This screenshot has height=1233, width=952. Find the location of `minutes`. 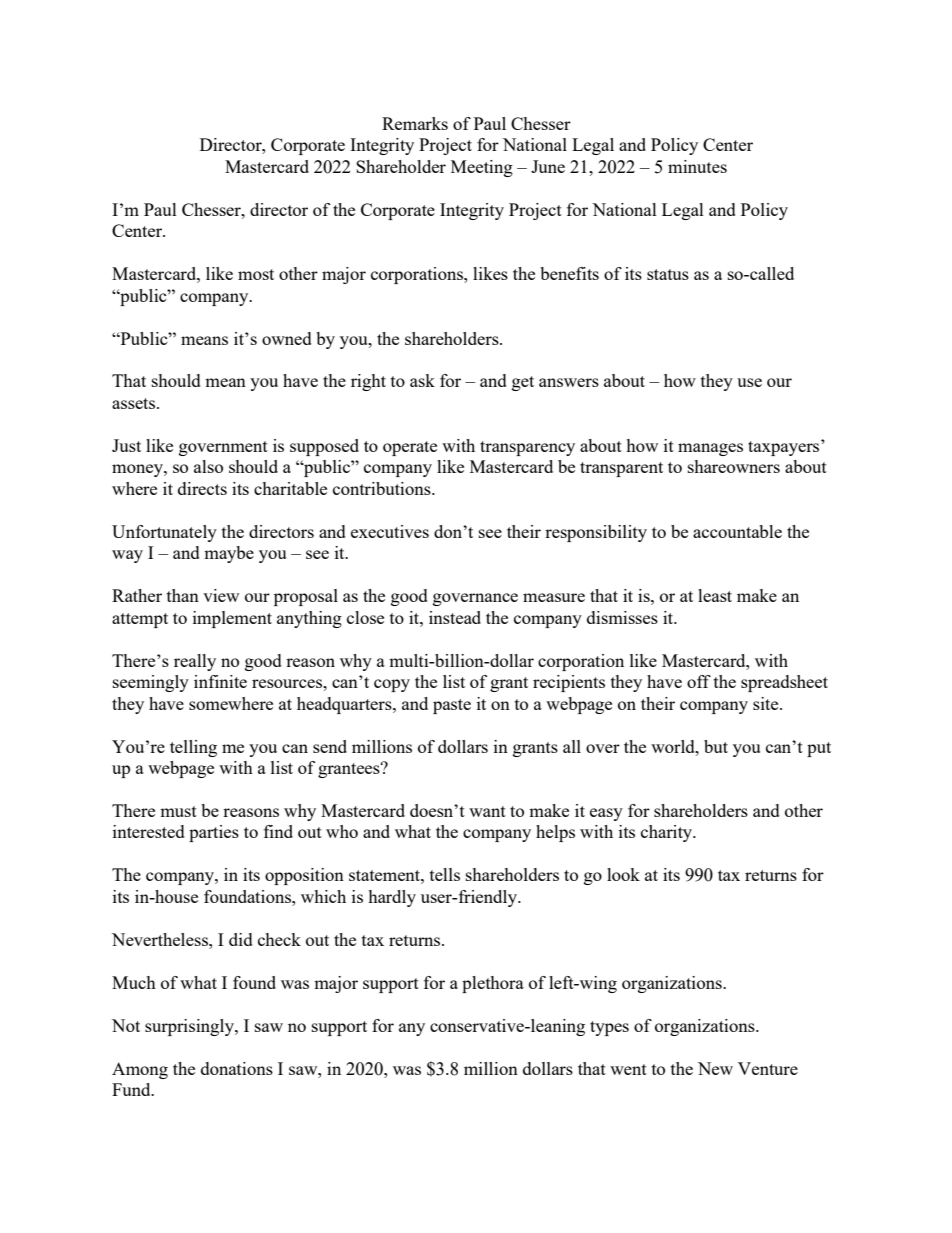

minutes is located at coordinates (697, 166).
